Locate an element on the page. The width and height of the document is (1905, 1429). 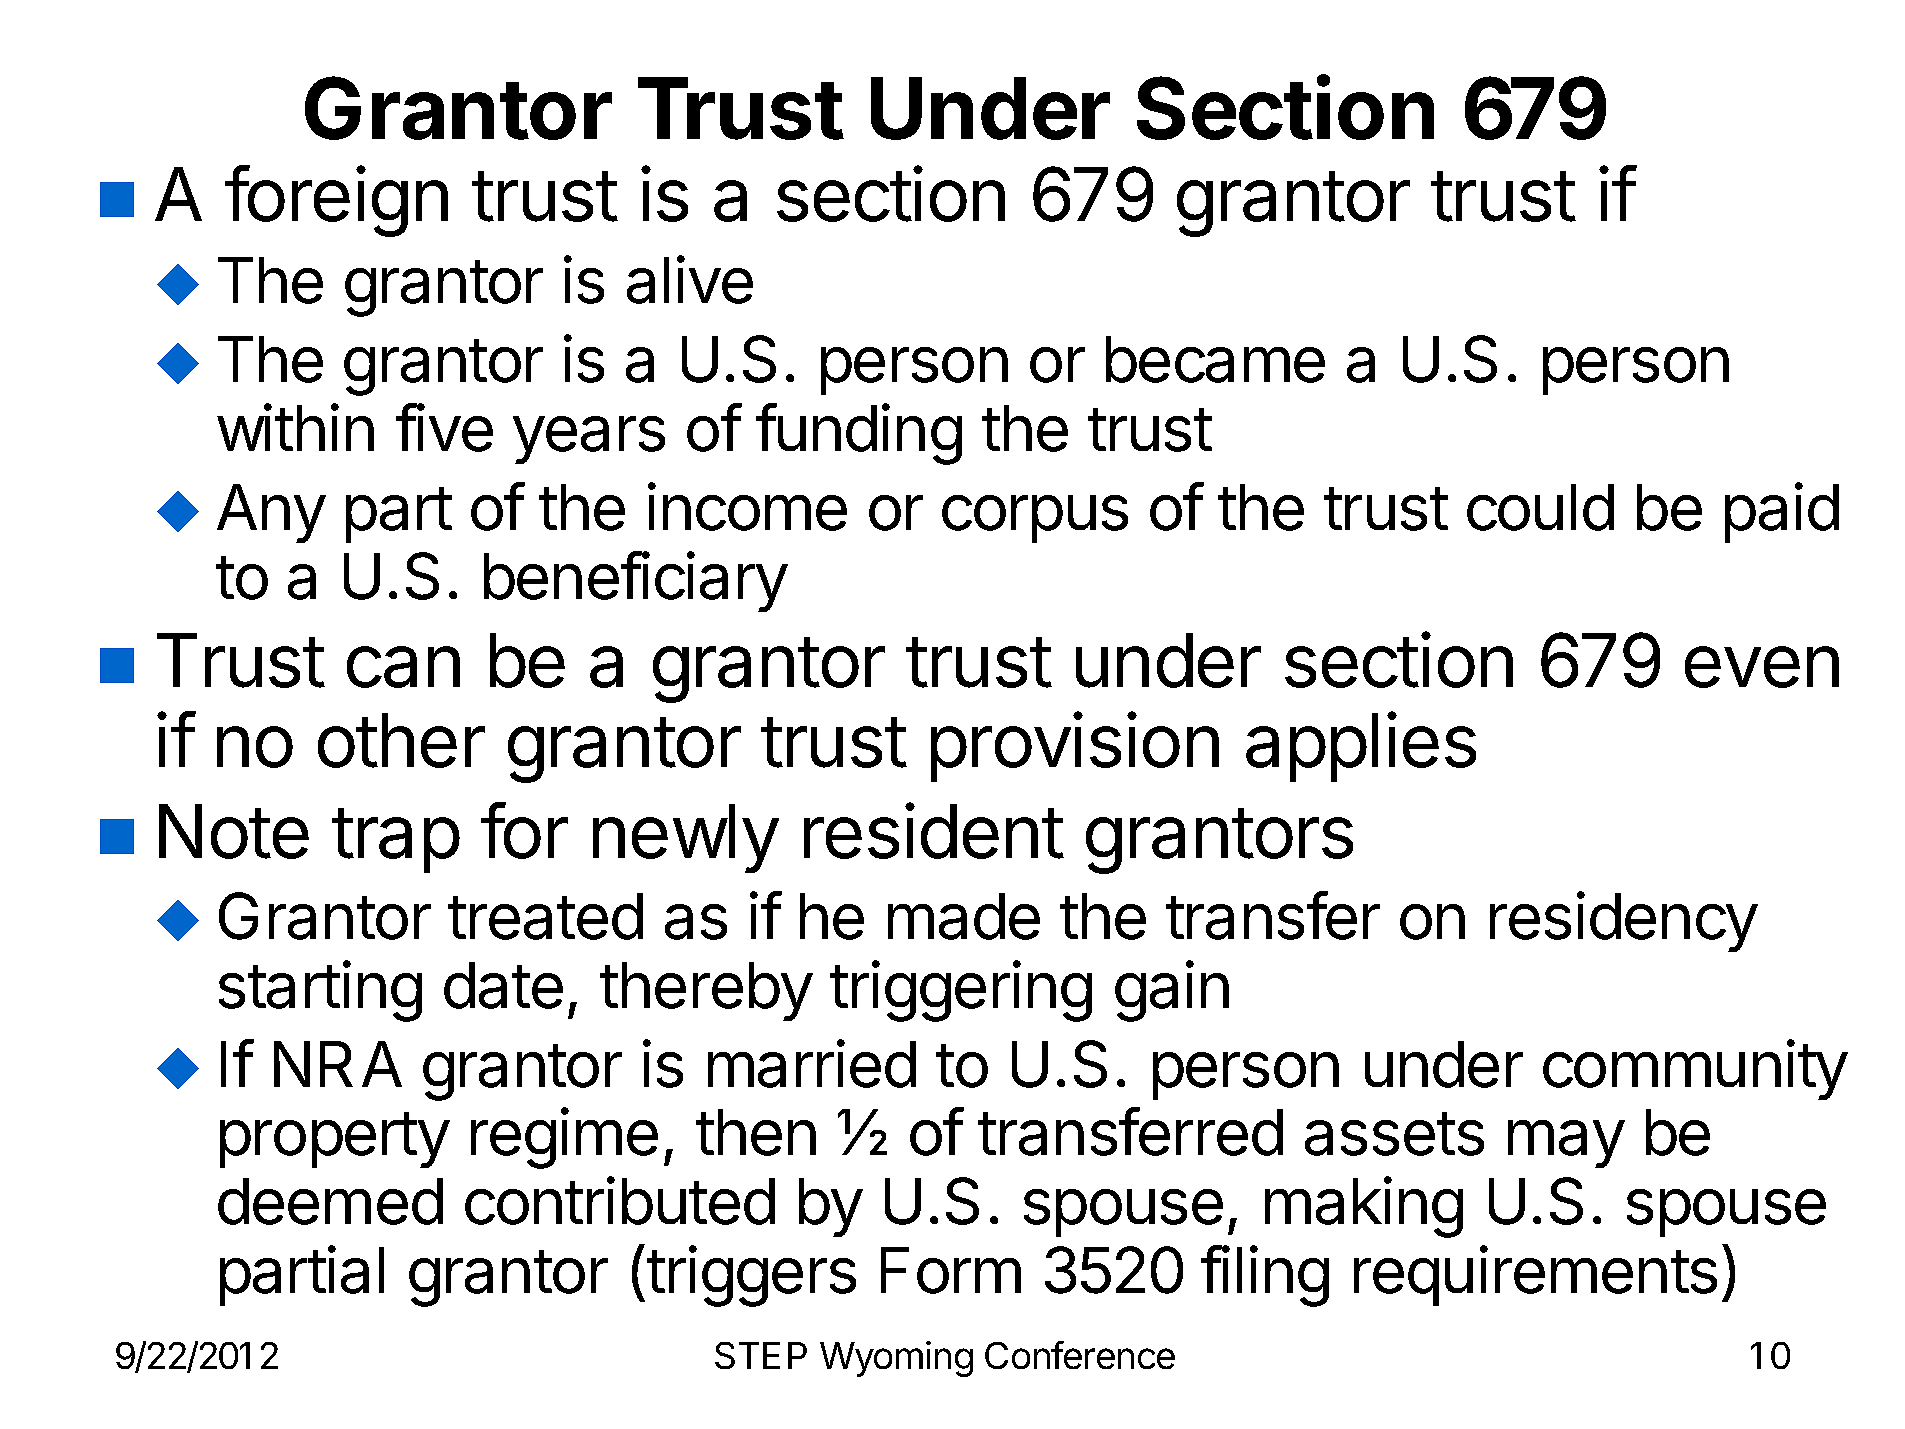
can is located at coordinates (403, 667).
